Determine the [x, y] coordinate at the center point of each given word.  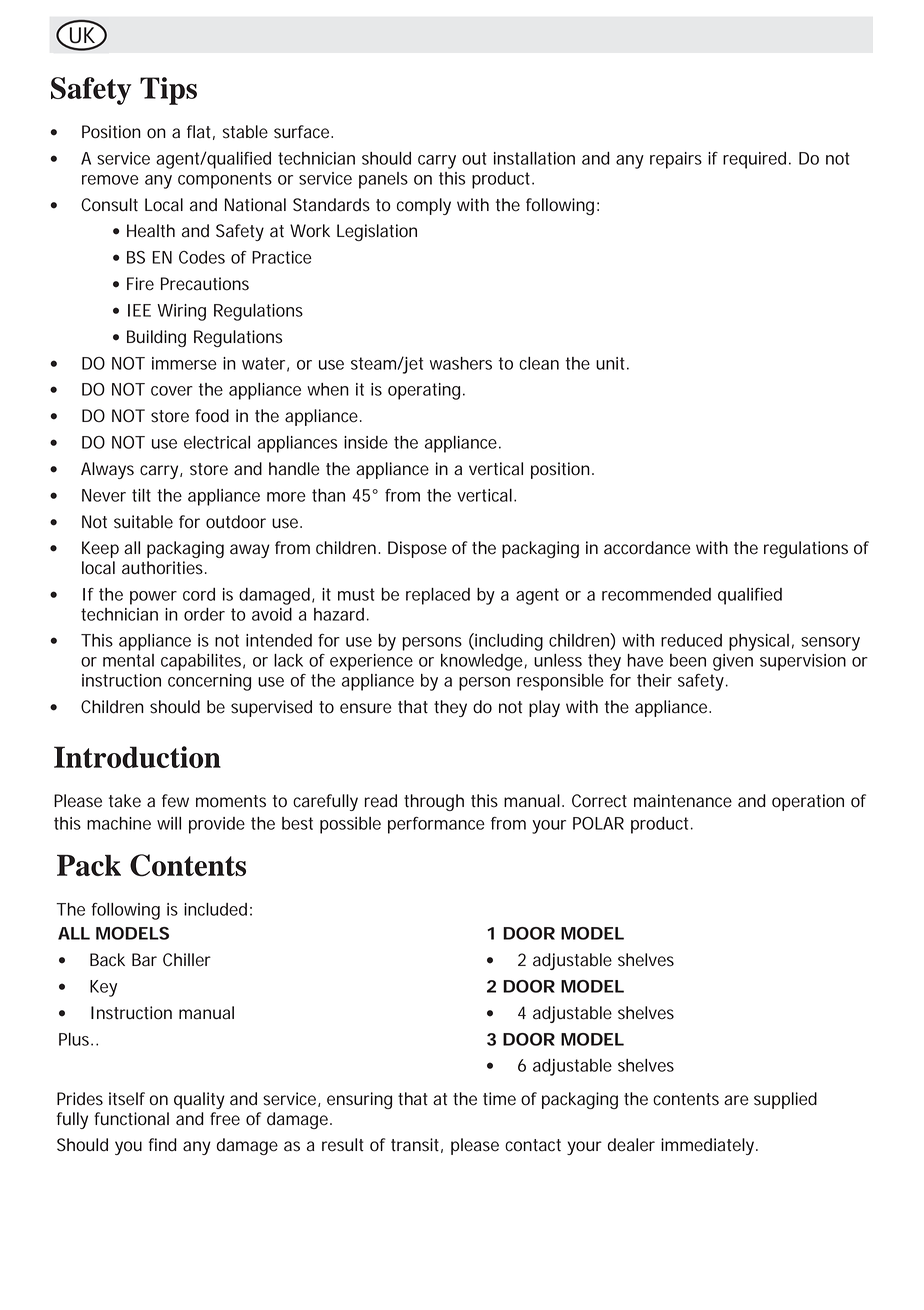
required [754, 160]
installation [534, 158]
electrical [217, 442]
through [434, 802]
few [175, 801]
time [499, 1099]
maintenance [683, 801]
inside [366, 442]
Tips [168, 91]
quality [199, 1100]
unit [612, 363]
